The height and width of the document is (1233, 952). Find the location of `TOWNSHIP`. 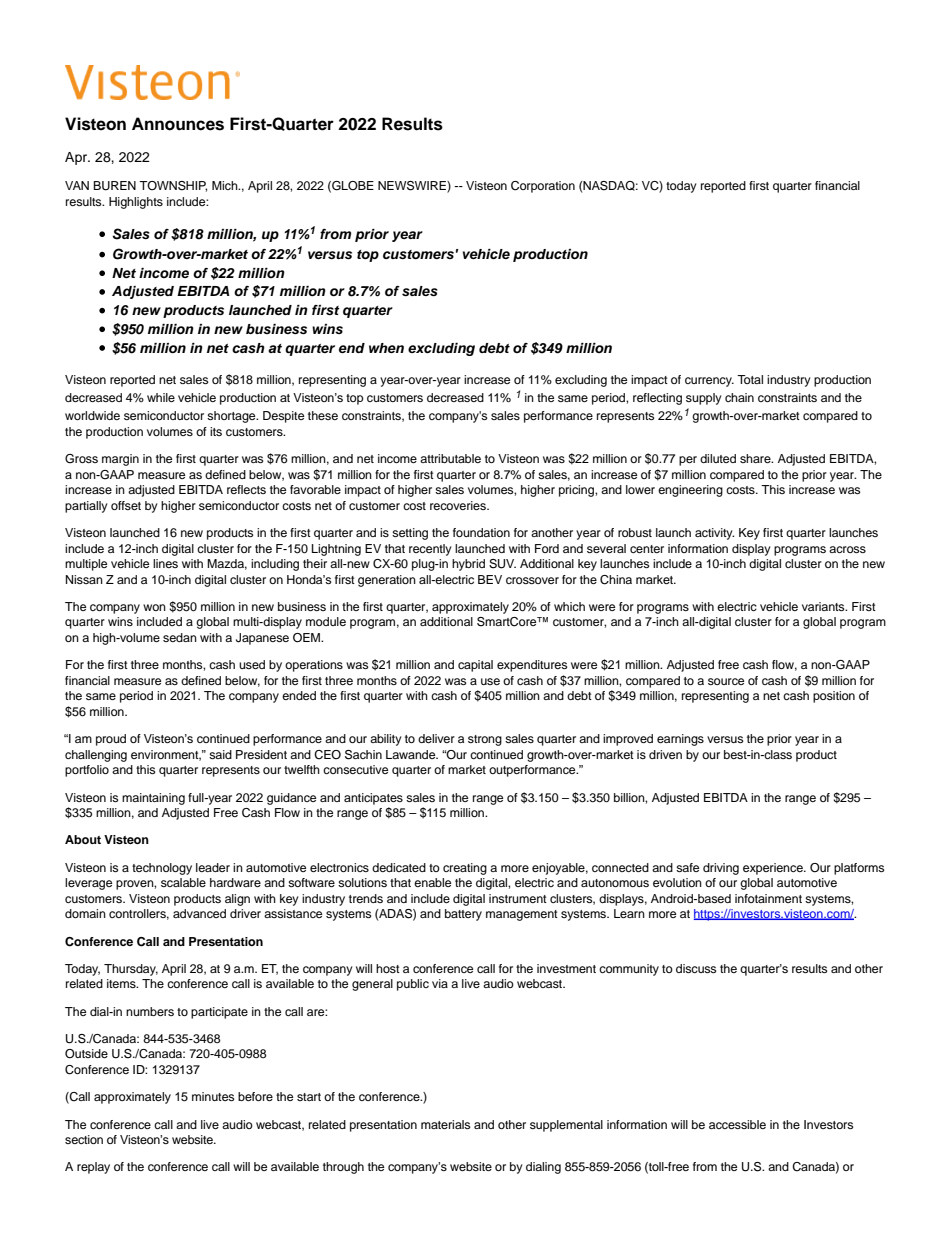

TOWNSHIP is located at coordinates (173, 186).
